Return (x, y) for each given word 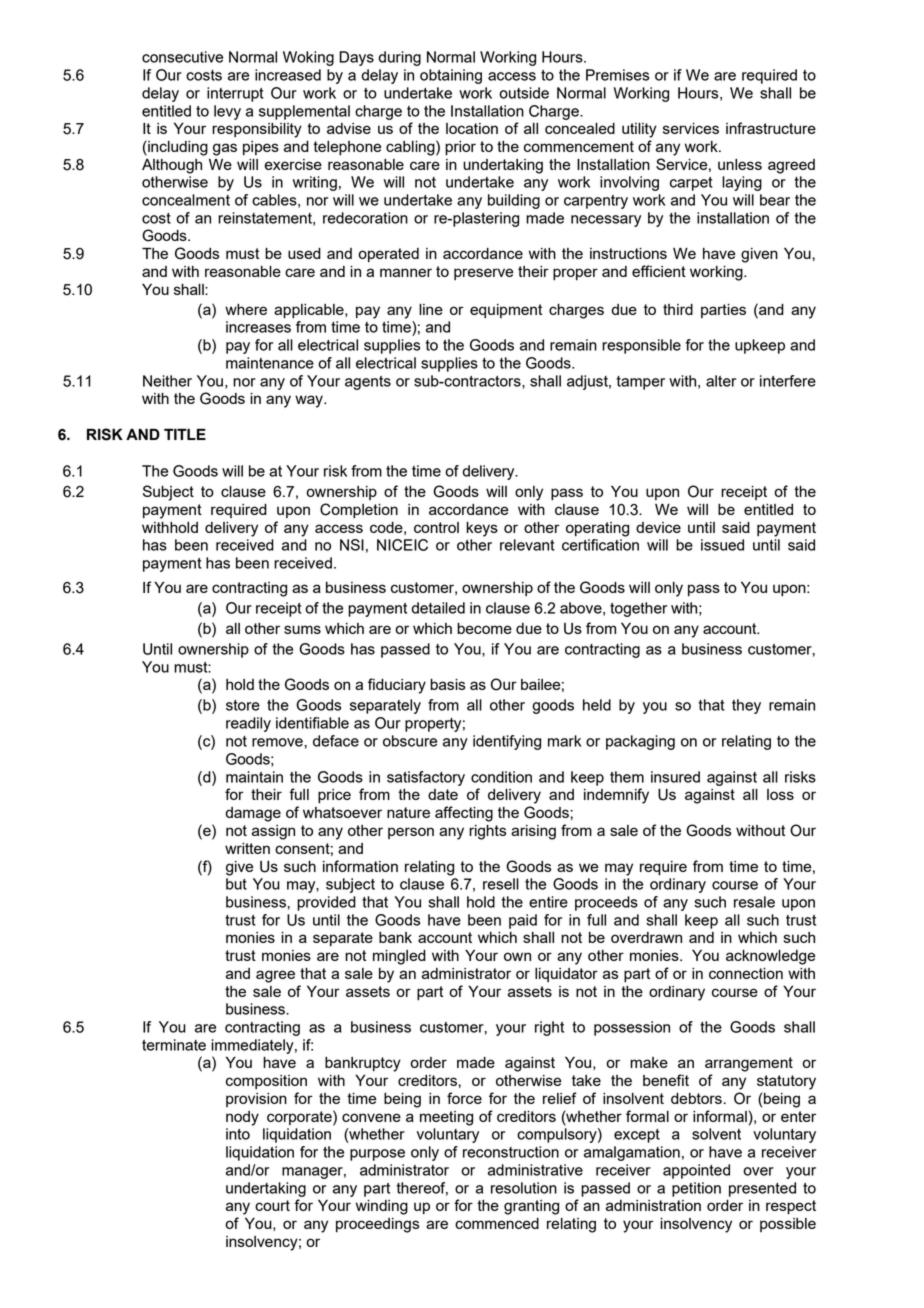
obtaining (451, 76)
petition (696, 1189)
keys (482, 529)
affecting (464, 814)
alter (721, 381)
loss (780, 794)
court (272, 1205)
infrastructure (771, 128)
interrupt (235, 94)
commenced (497, 1223)
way (310, 401)
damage (253, 814)
